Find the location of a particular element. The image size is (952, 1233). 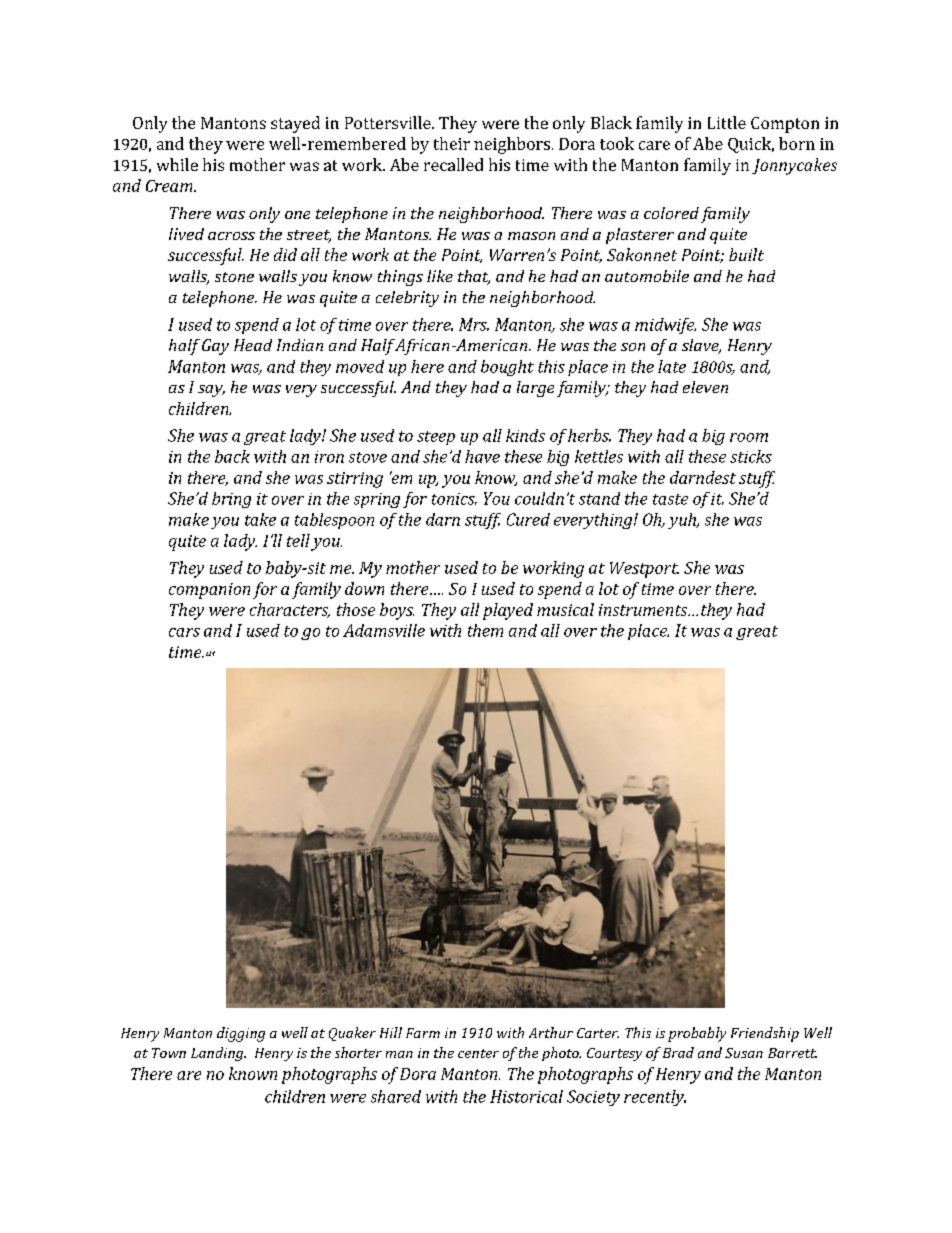

Westport is located at coordinates (644, 570).
